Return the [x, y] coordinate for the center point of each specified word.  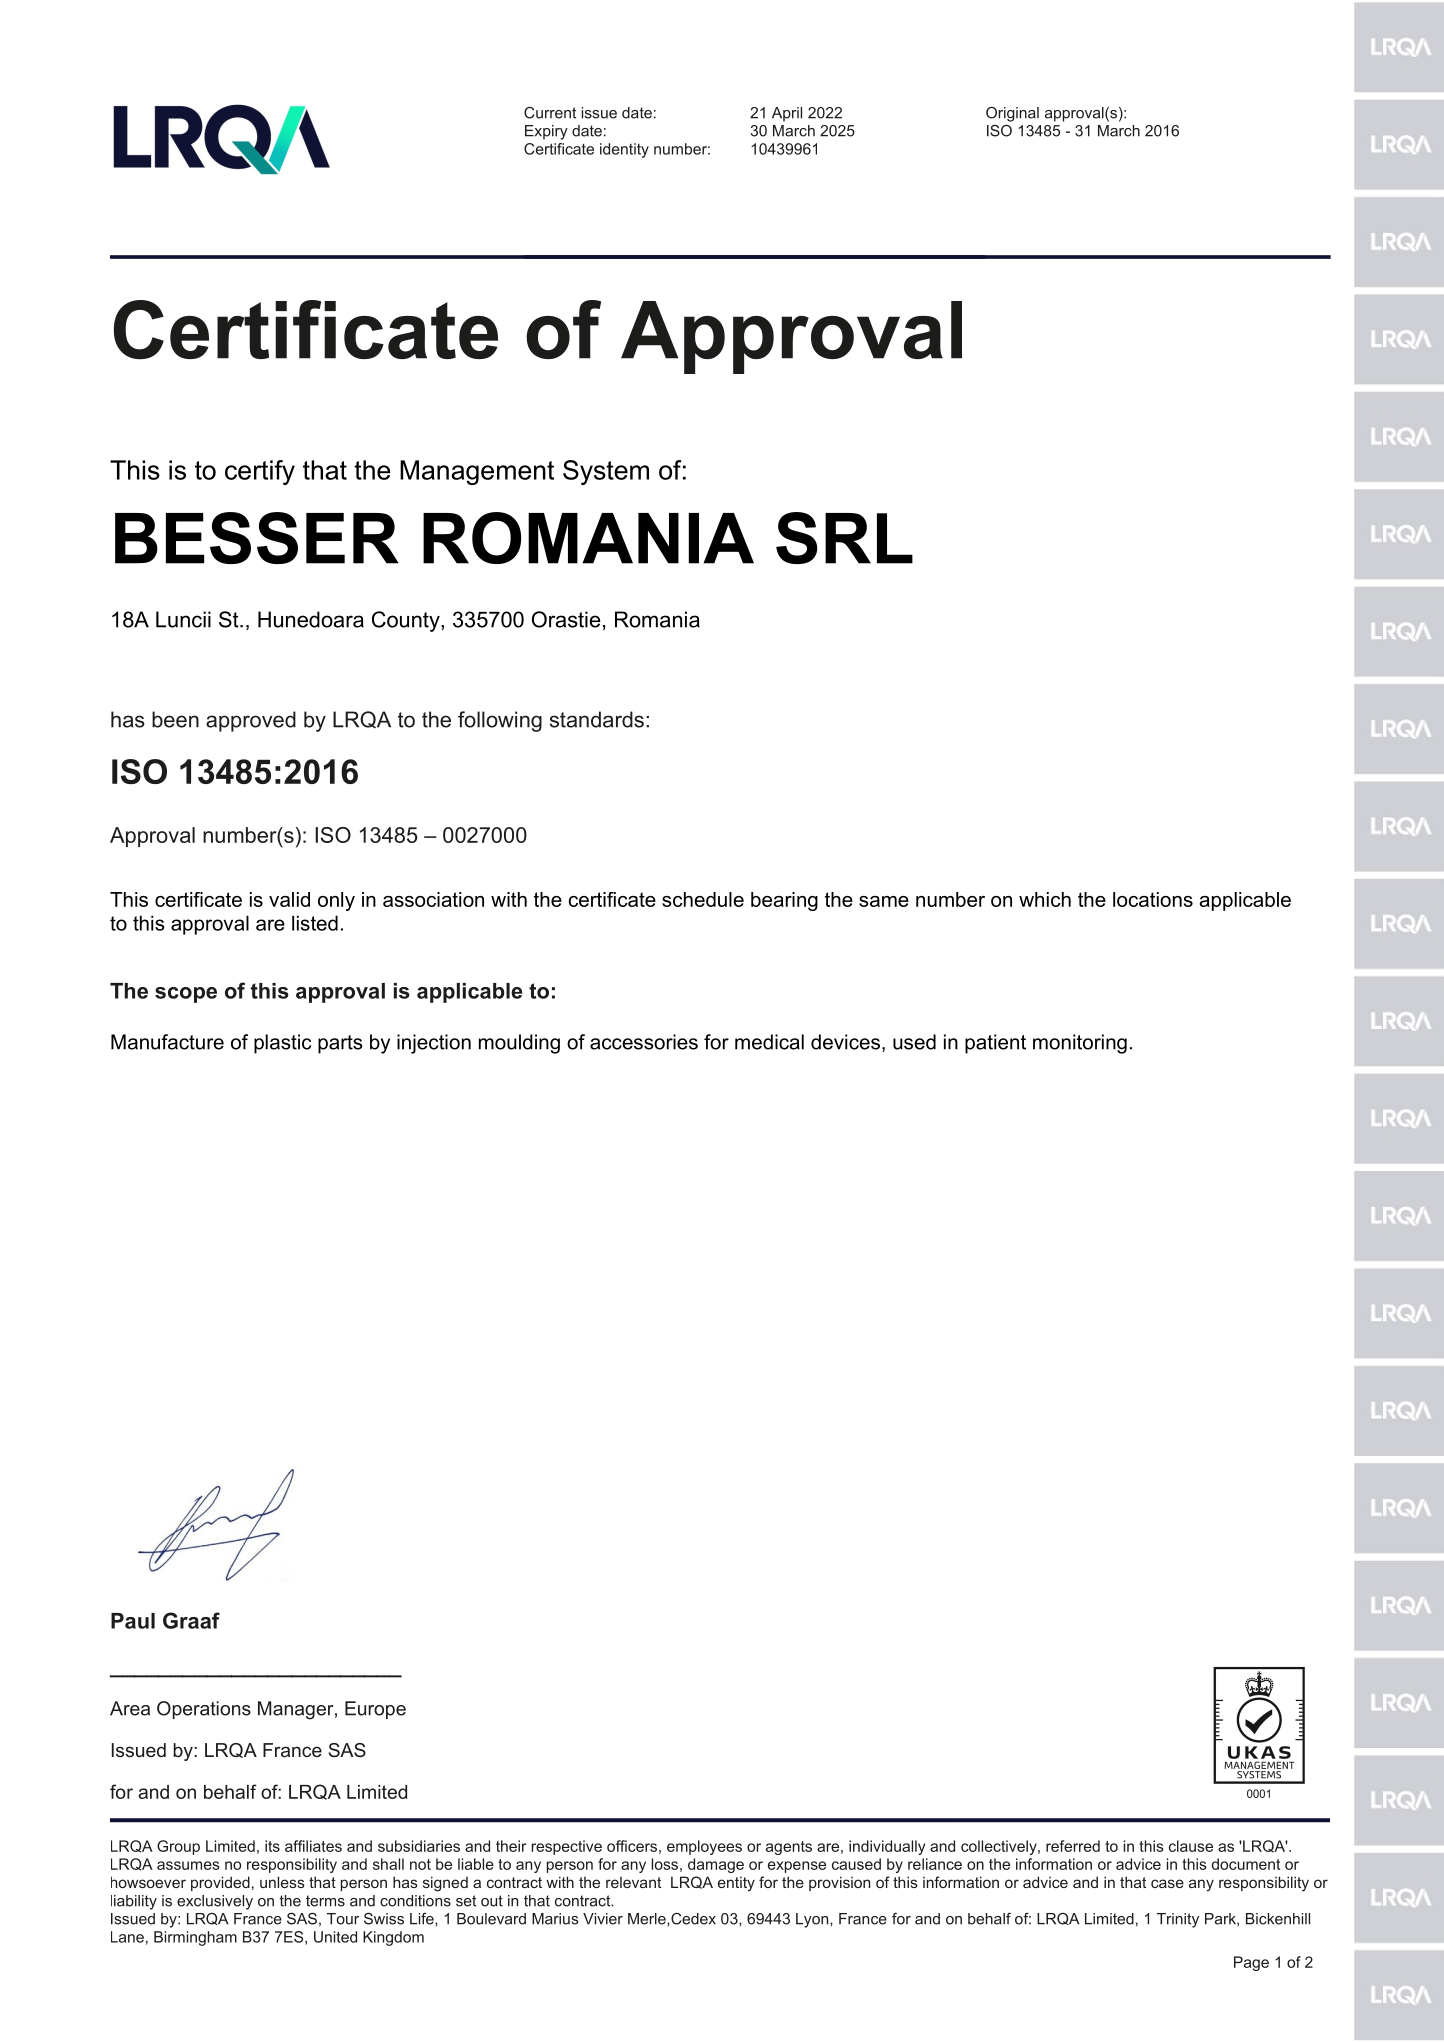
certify [260, 472]
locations [1153, 899]
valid [289, 899]
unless [282, 1882]
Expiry [546, 132]
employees [704, 1847]
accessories [644, 1042]
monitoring [1080, 1044]
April [787, 114]
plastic [282, 1044]
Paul [133, 1621]
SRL [844, 538]
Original [1012, 114]
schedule [703, 899]
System [606, 472]
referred [1073, 1846]
